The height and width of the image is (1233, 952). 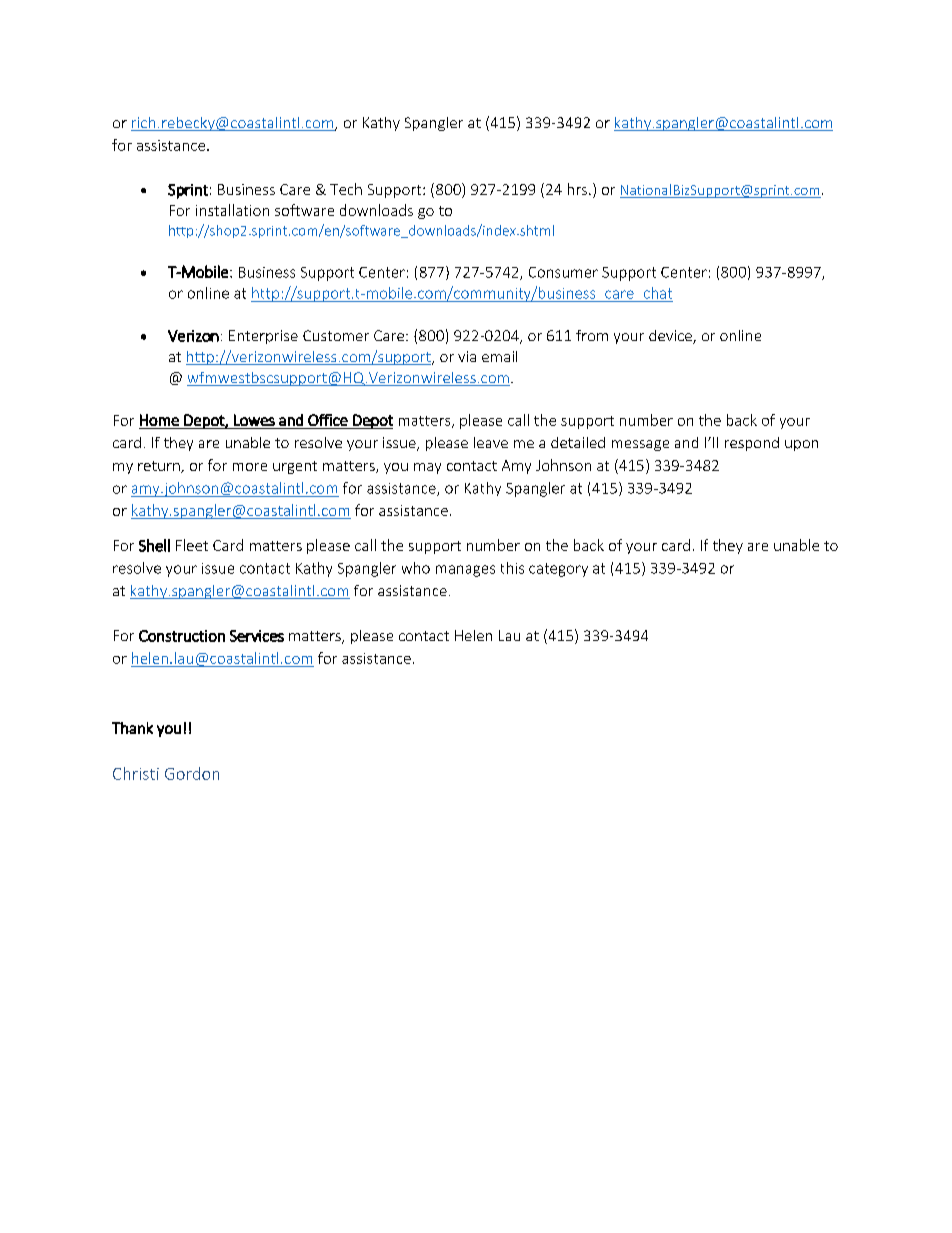 What do you see at coordinates (232, 210) in the image?
I see `installation` at bounding box center [232, 210].
